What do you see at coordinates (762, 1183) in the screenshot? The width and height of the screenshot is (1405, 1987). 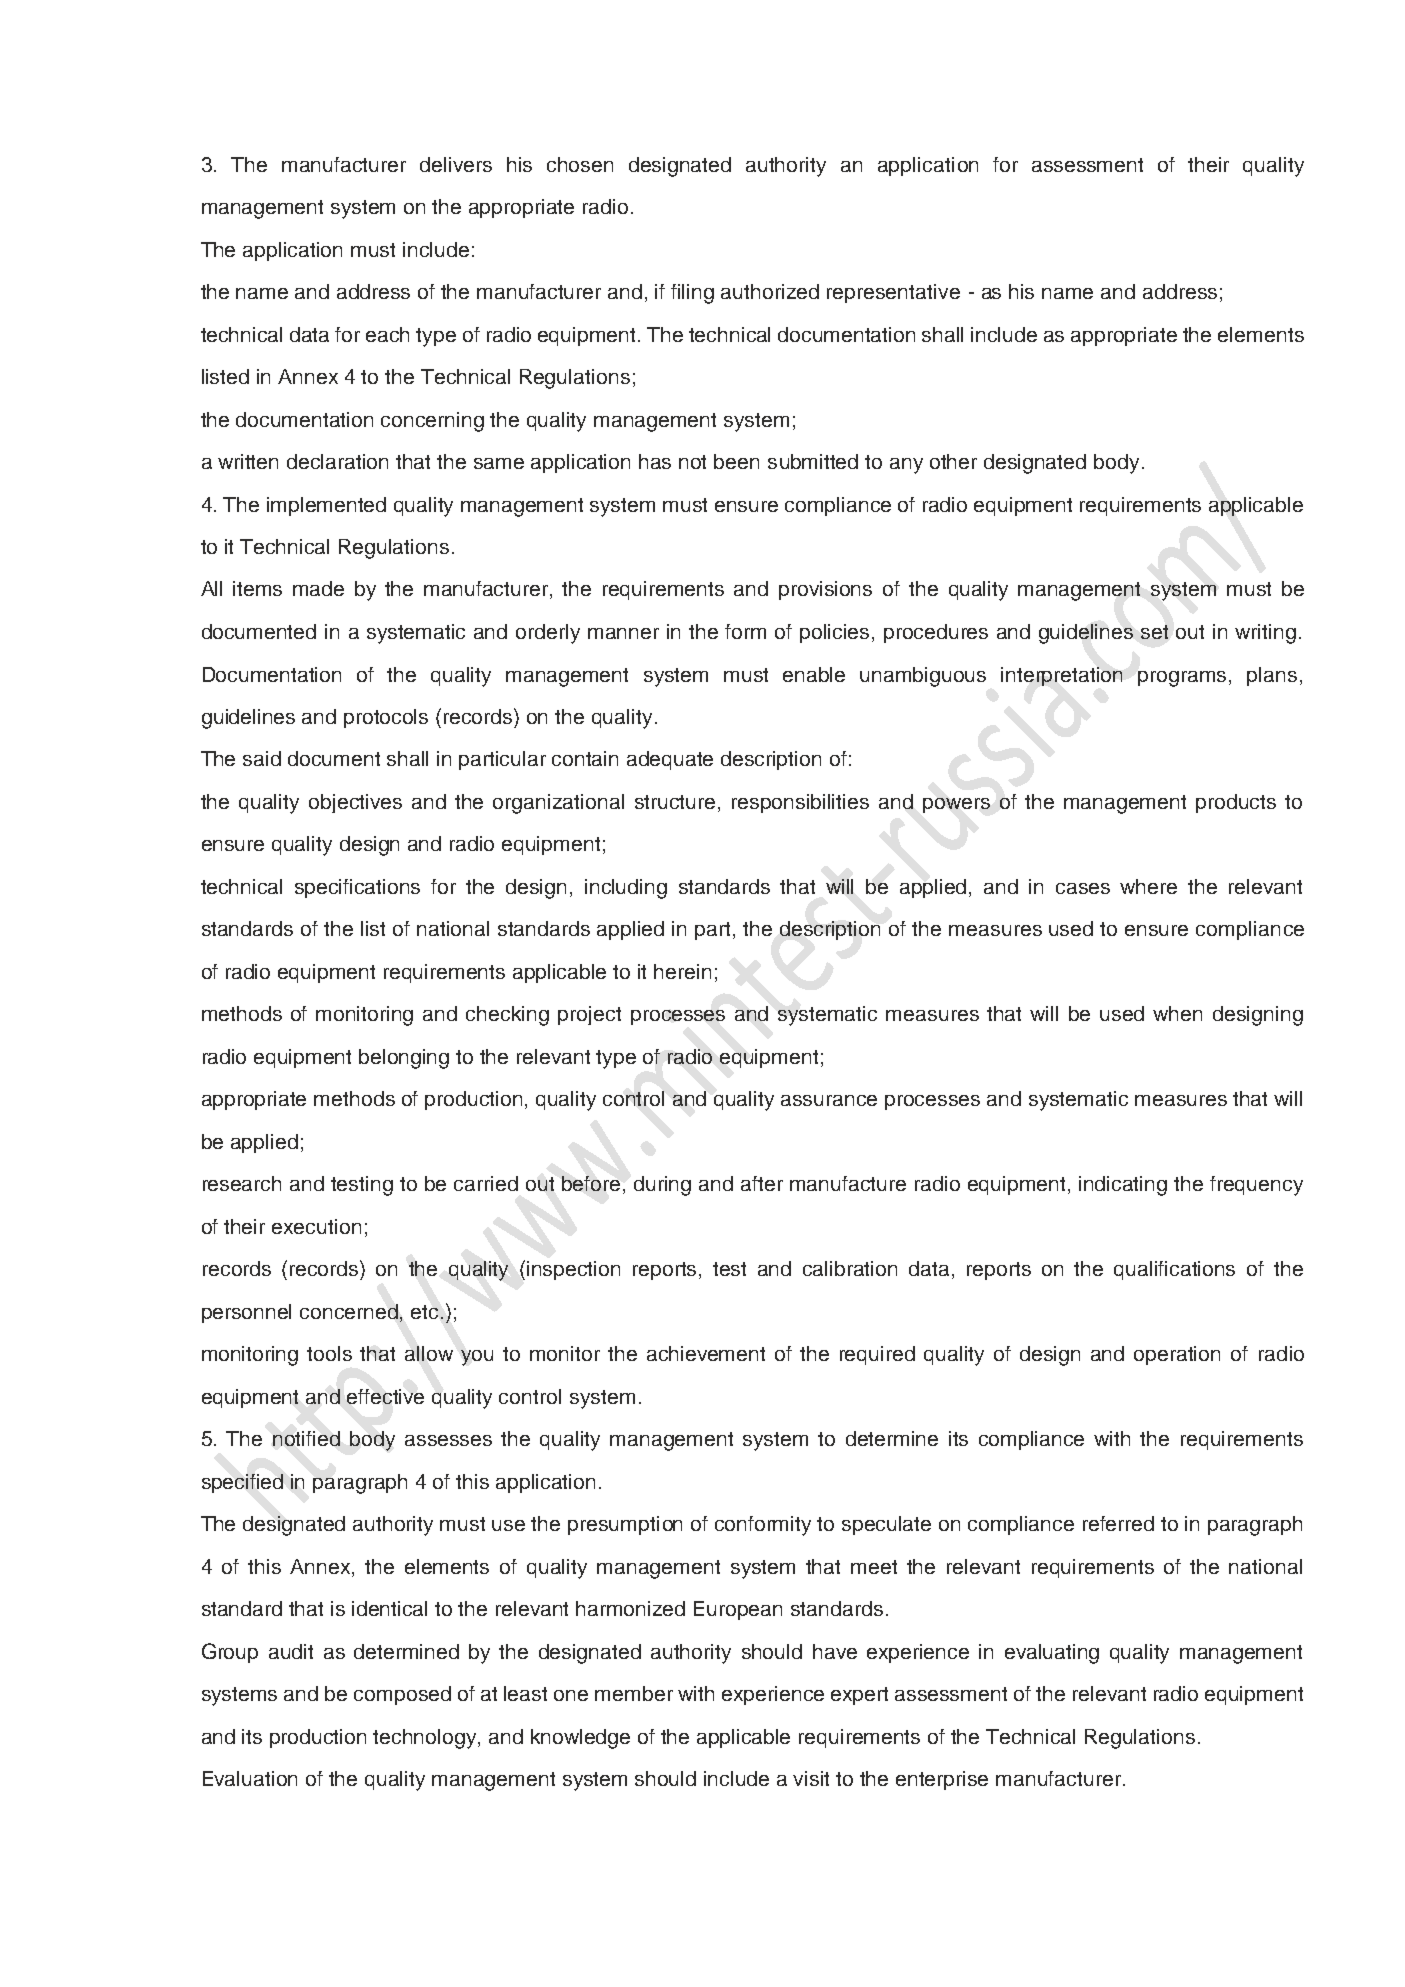 I see `after` at bounding box center [762, 1183].
